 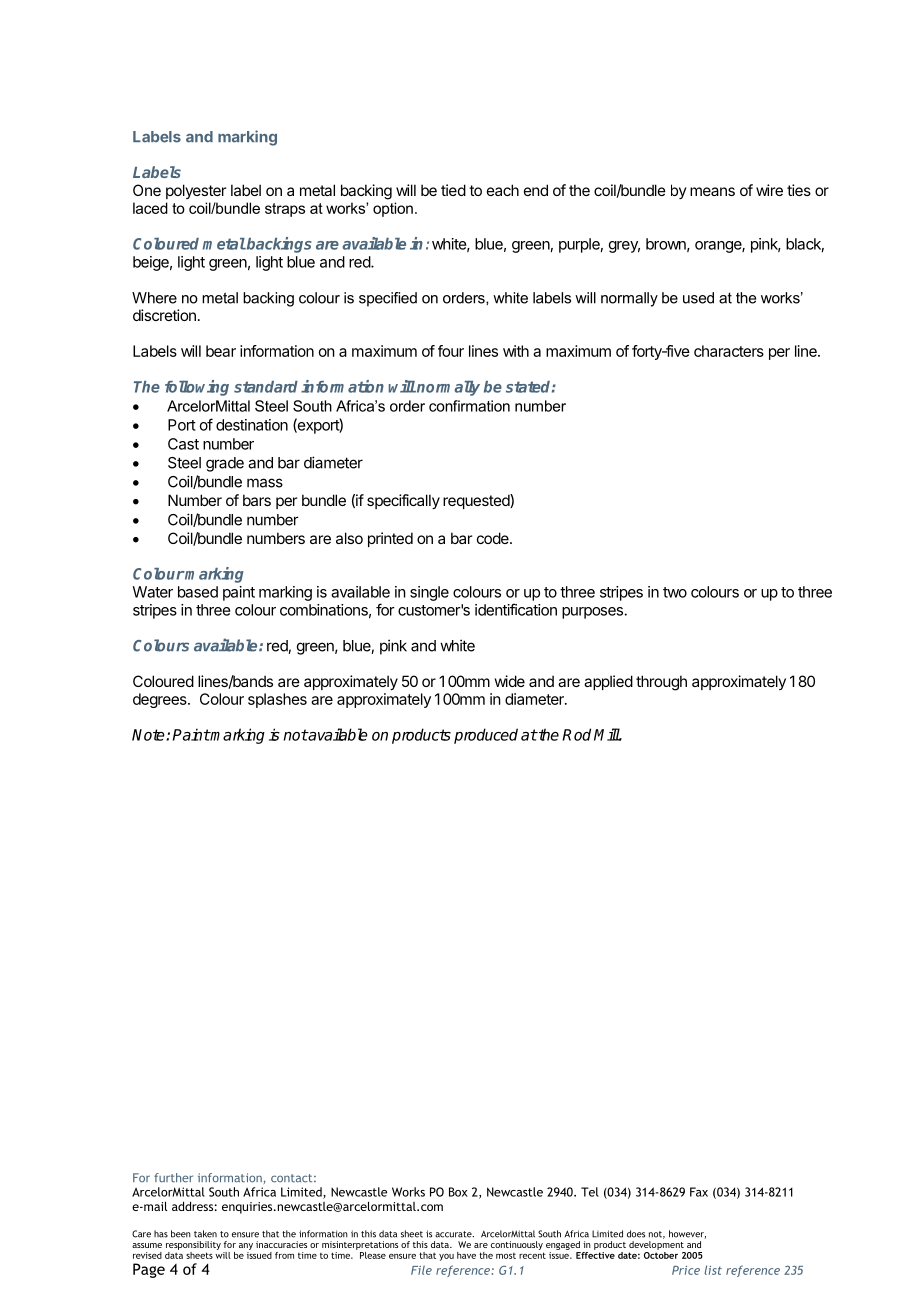 What do you see at coordinates (661, 683) in the screenshot?
I see `through` at bounding box center [661, 683].
